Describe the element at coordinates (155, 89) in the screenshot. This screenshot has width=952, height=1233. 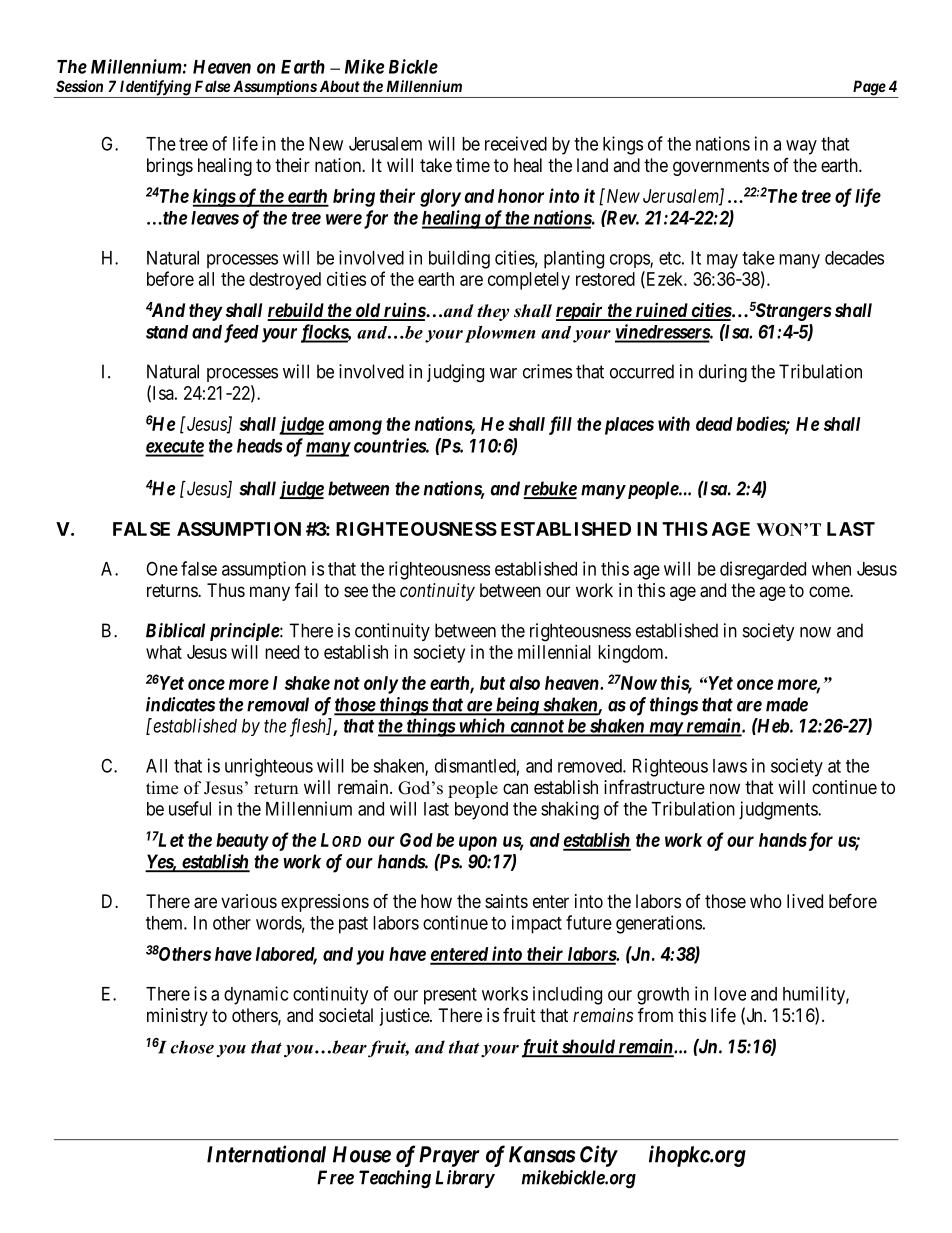
I see `Identifying` at that location.
